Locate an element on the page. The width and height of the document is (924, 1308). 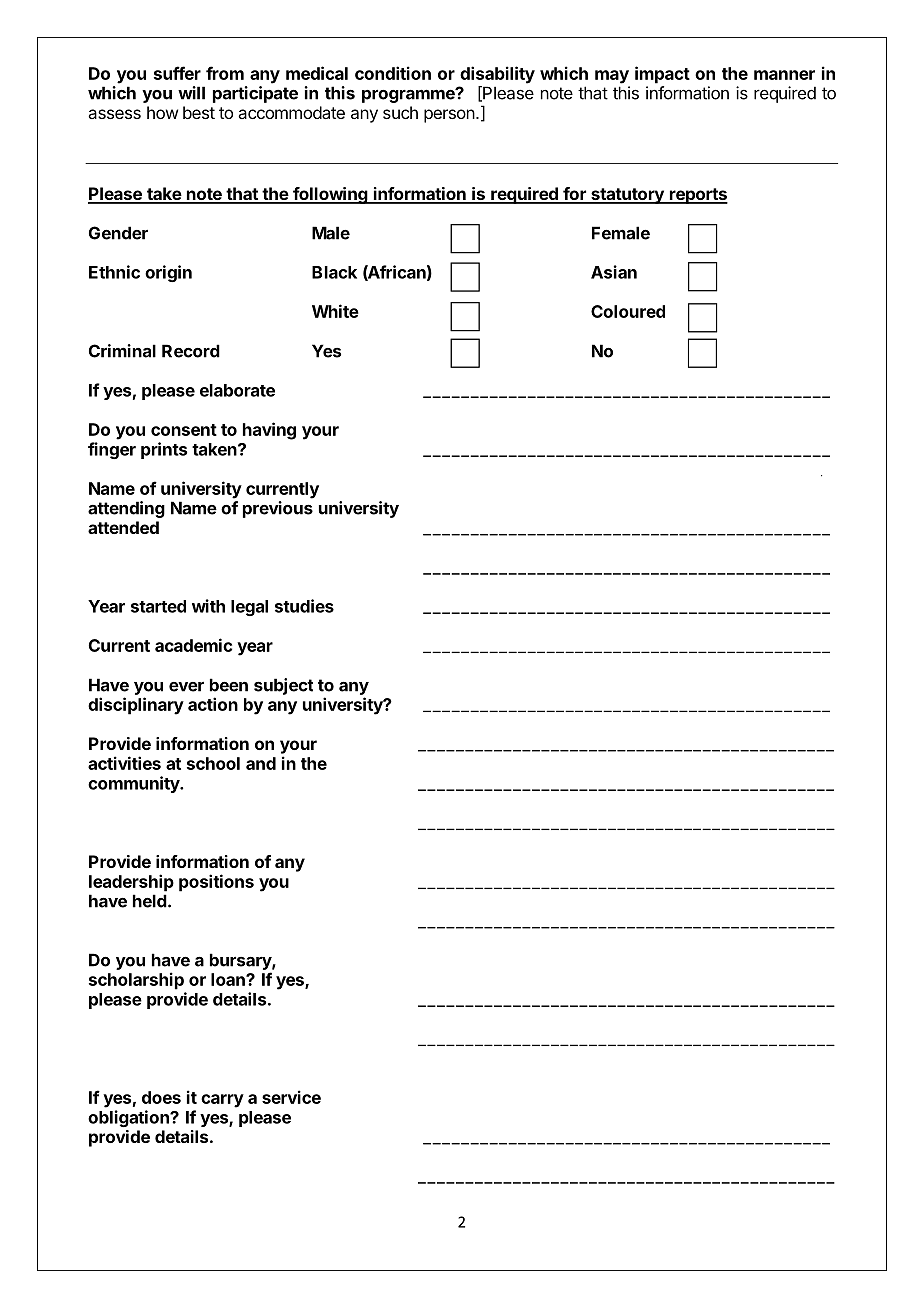
Coloured is located at coordinates (628, 311).
